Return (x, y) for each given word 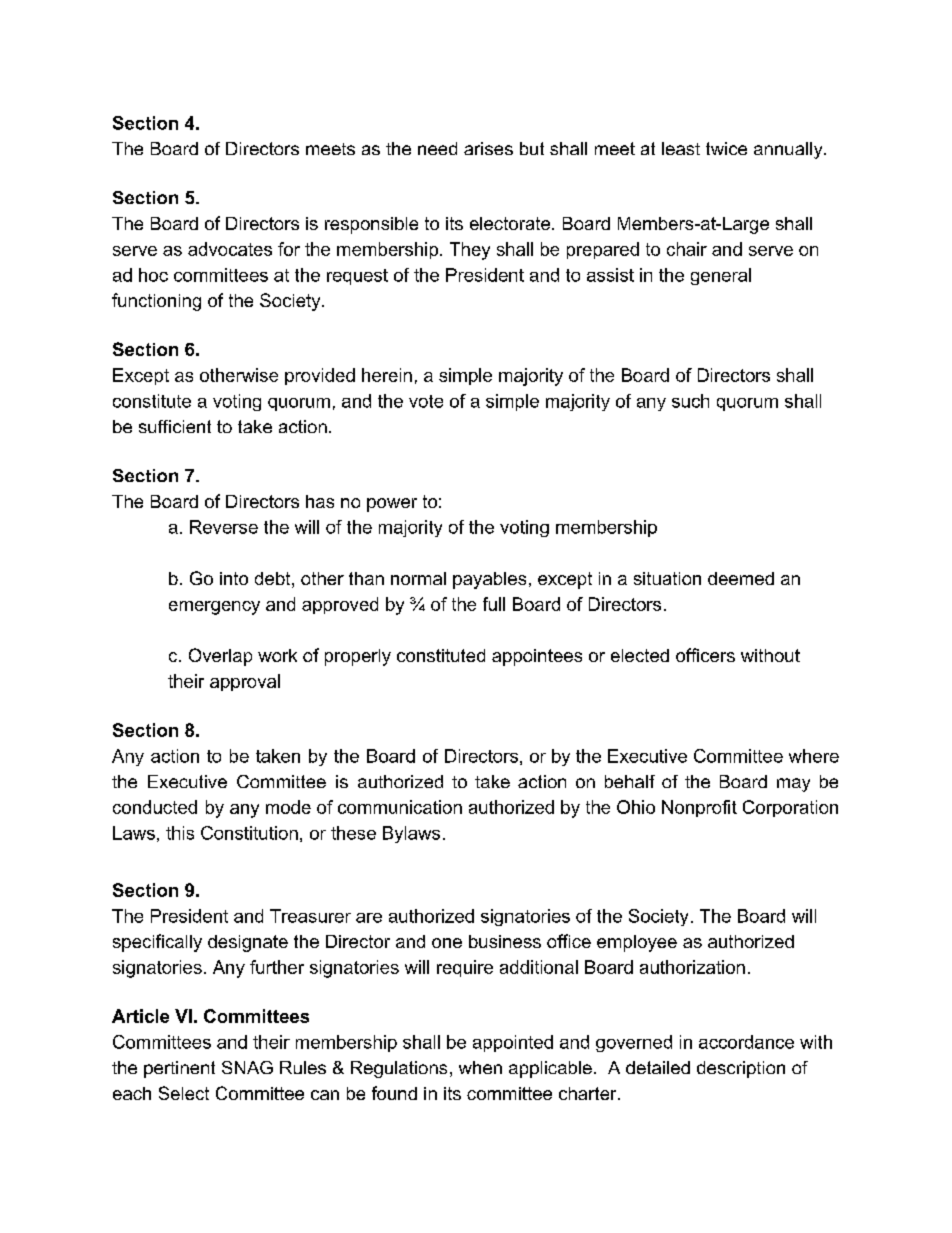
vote (426, 401)
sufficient (175, 426)
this (180, 833)
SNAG (247, 1067)
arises (488, 148)
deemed (741, 578)
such (690, 401)
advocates (230, 249)
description (741, 1069)
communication (400, 807)
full (494, 604)
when (480, 1067)
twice (726, 148)
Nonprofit (699, 808)
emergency (214, 608)
